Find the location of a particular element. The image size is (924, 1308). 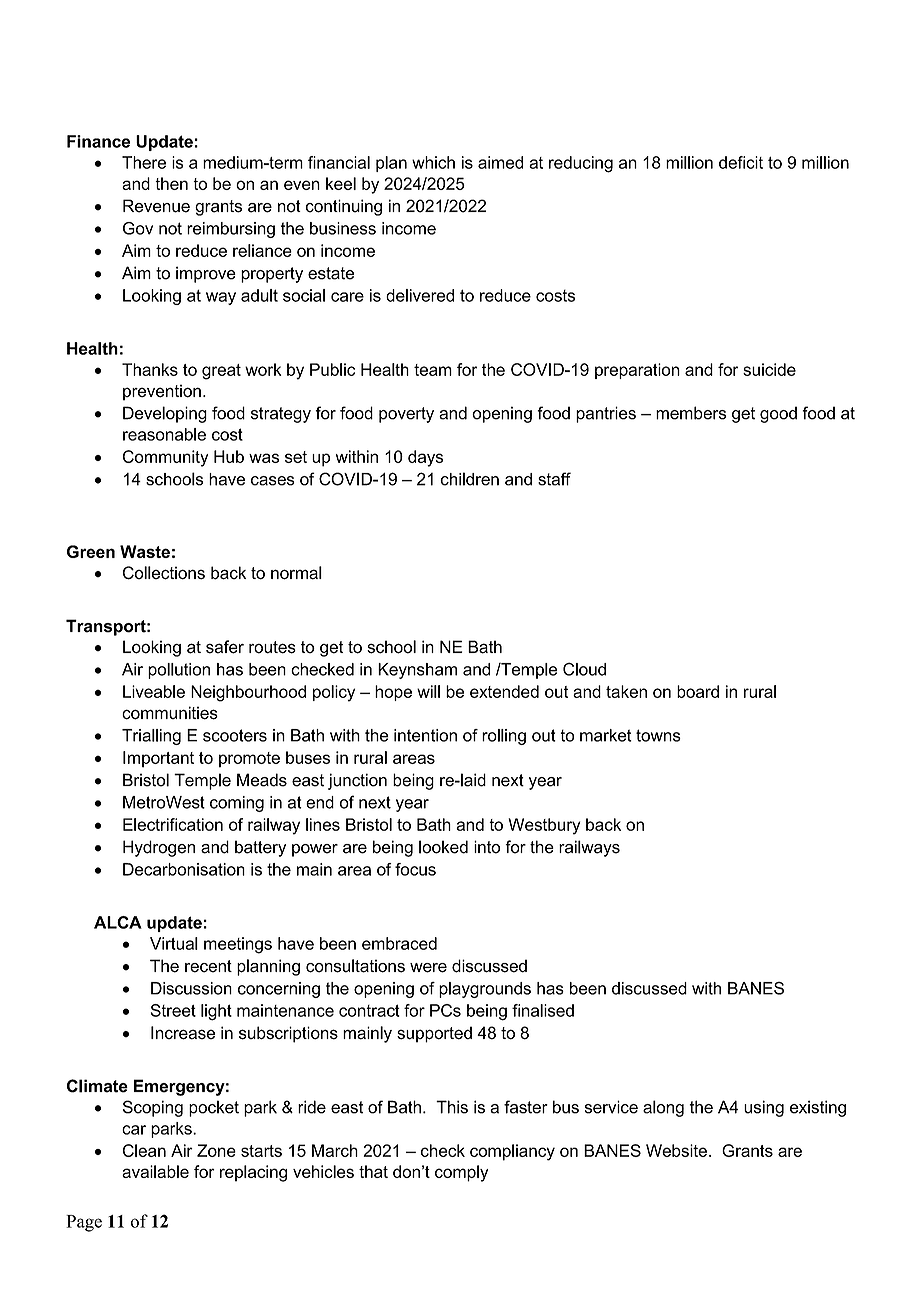

comply is located at coordinates (461, 1173).
